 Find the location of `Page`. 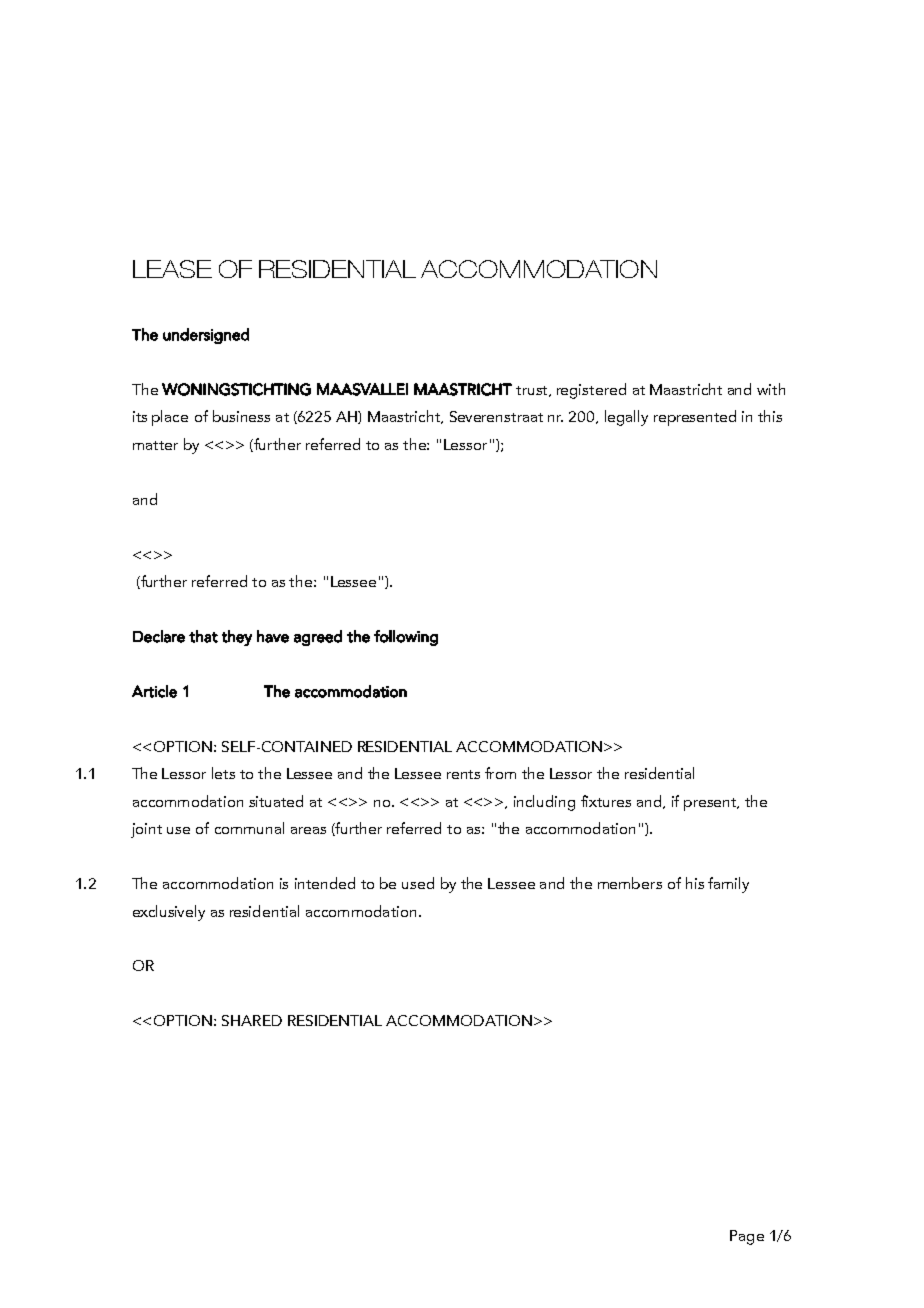

Page is located at coordinates (747, 1237).
